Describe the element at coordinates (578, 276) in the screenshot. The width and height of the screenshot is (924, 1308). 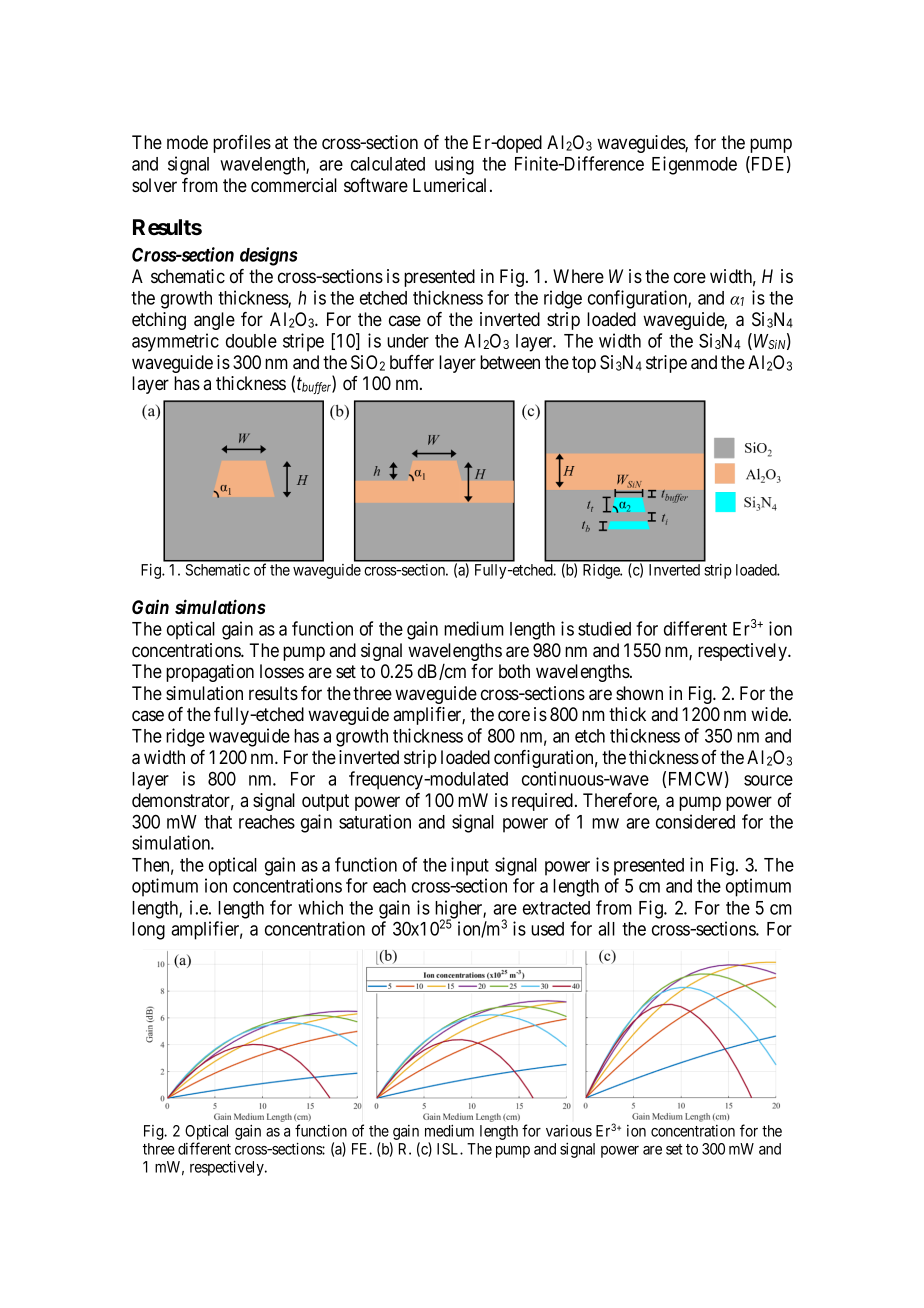
I see `Where` at that location.
